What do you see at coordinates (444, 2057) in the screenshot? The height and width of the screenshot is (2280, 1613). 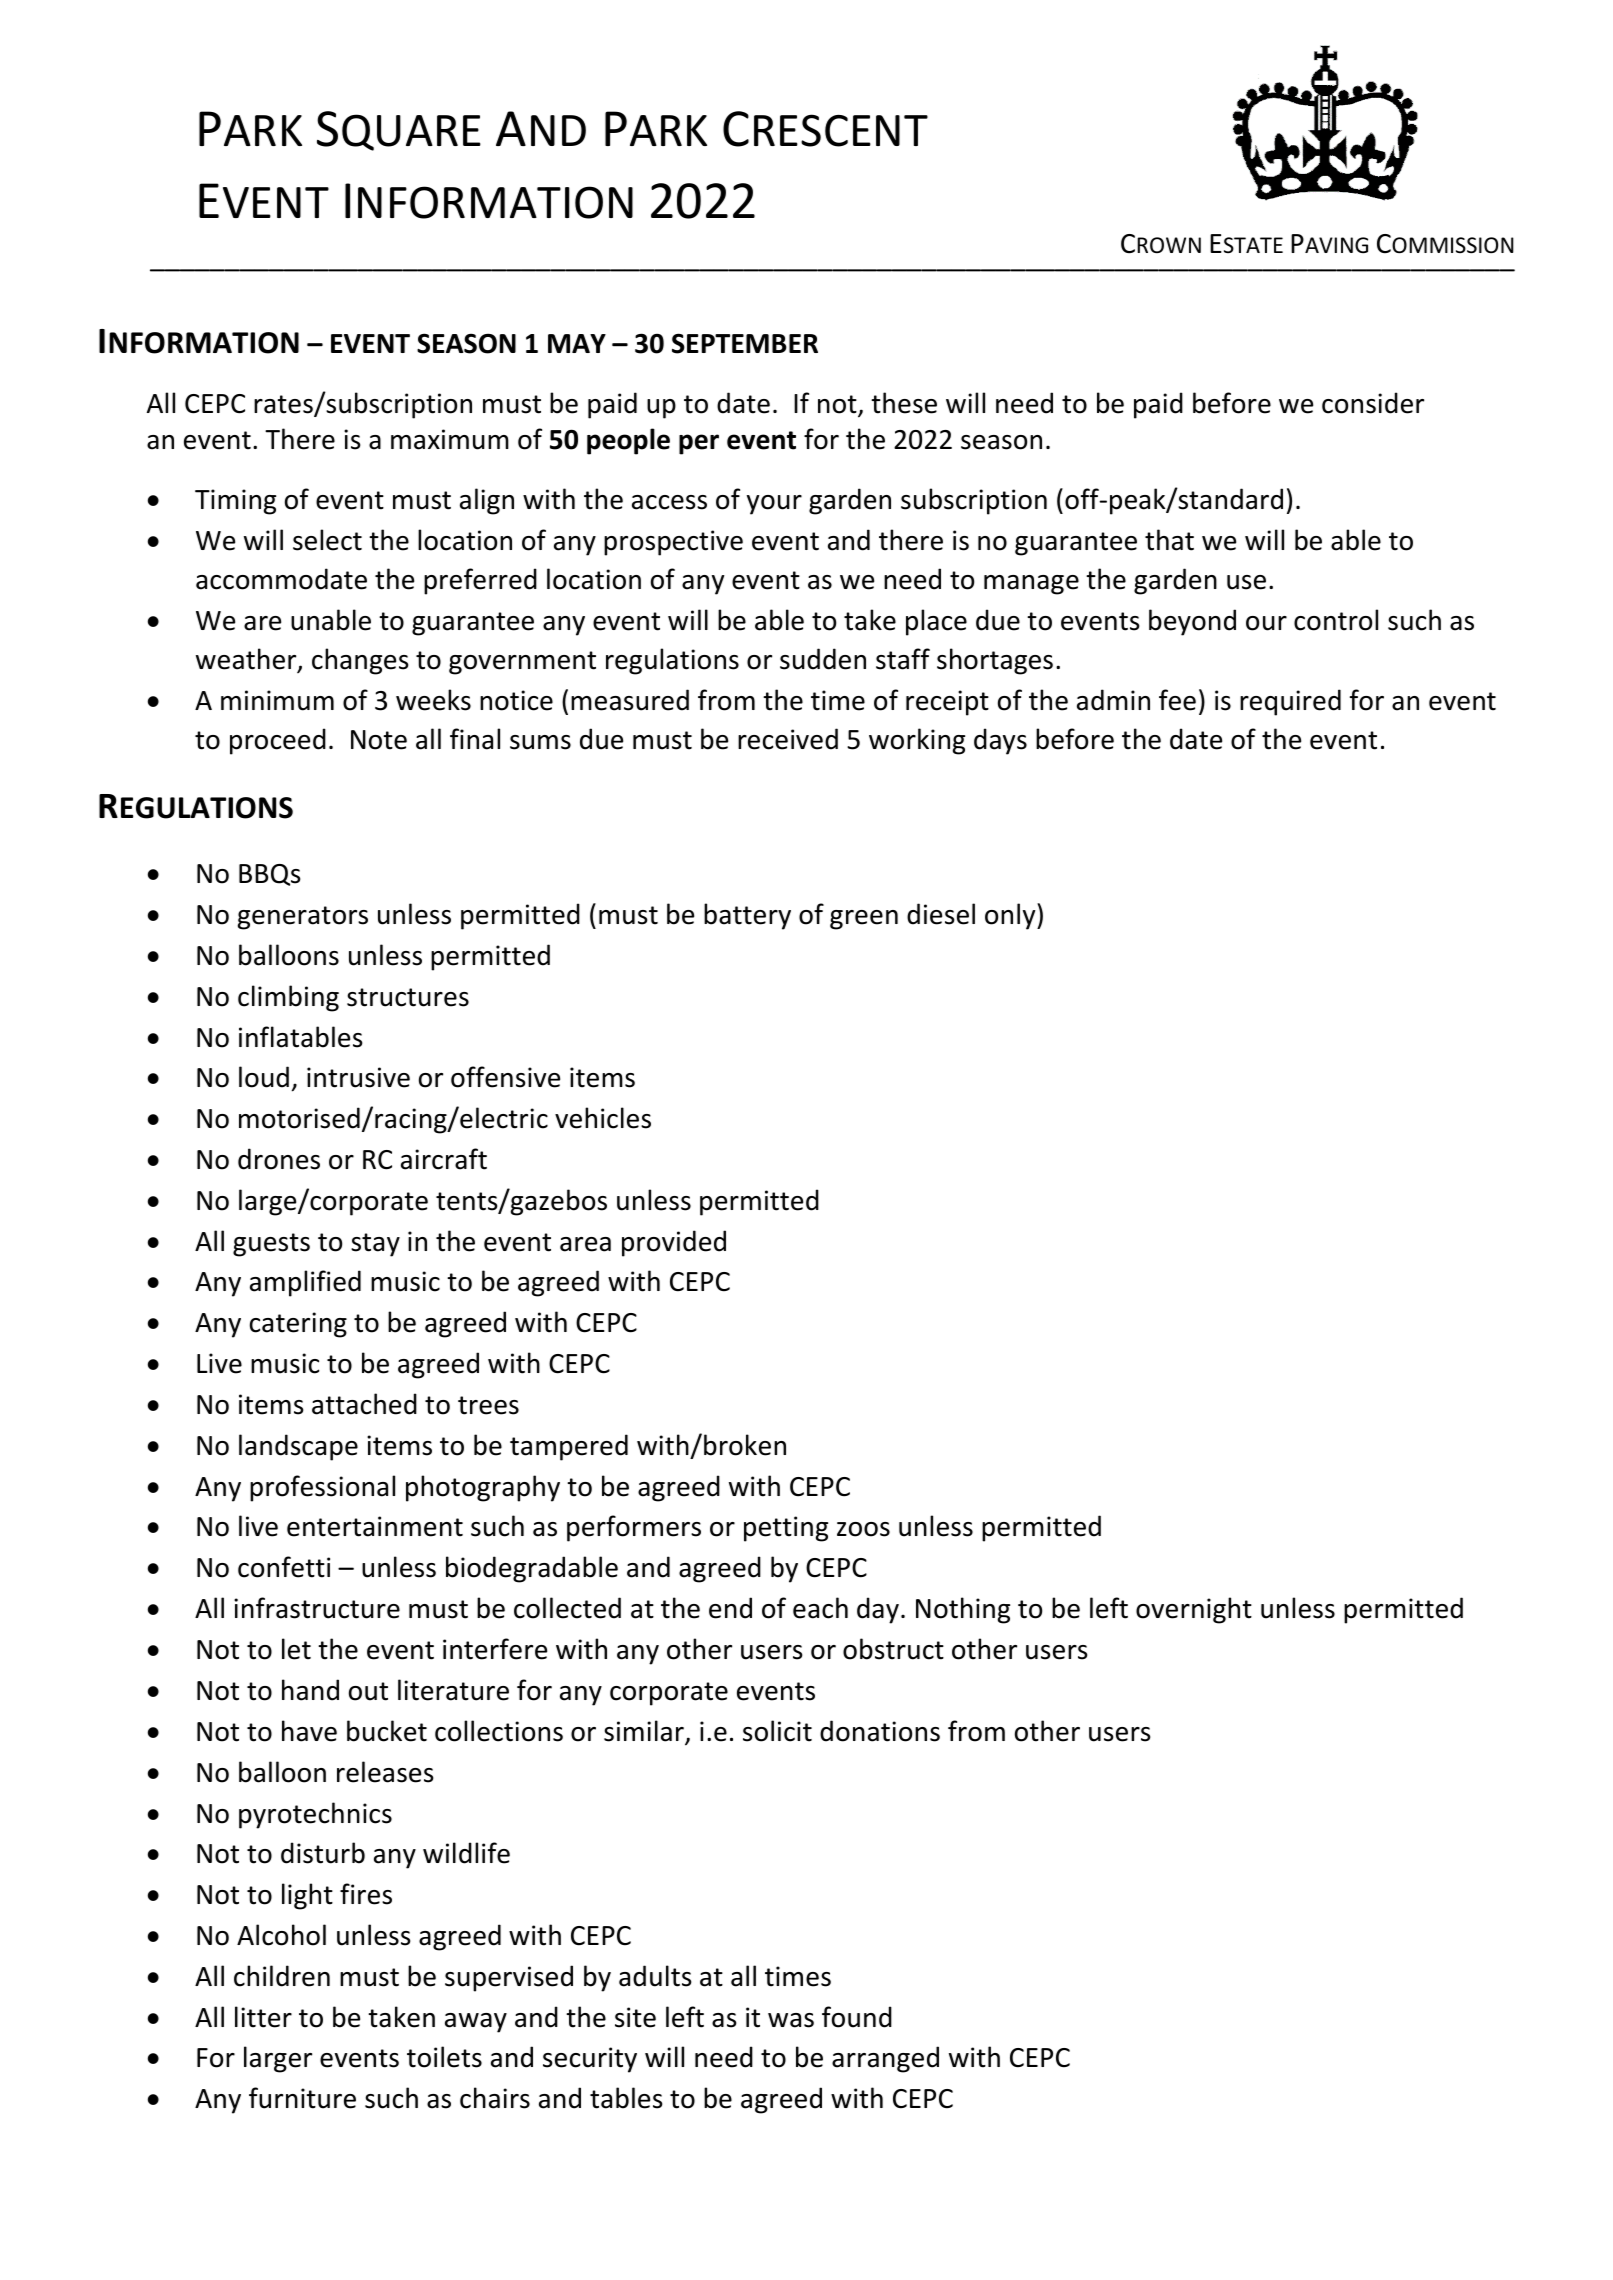 I see `toilets` at bounding box center [444, 2057].
